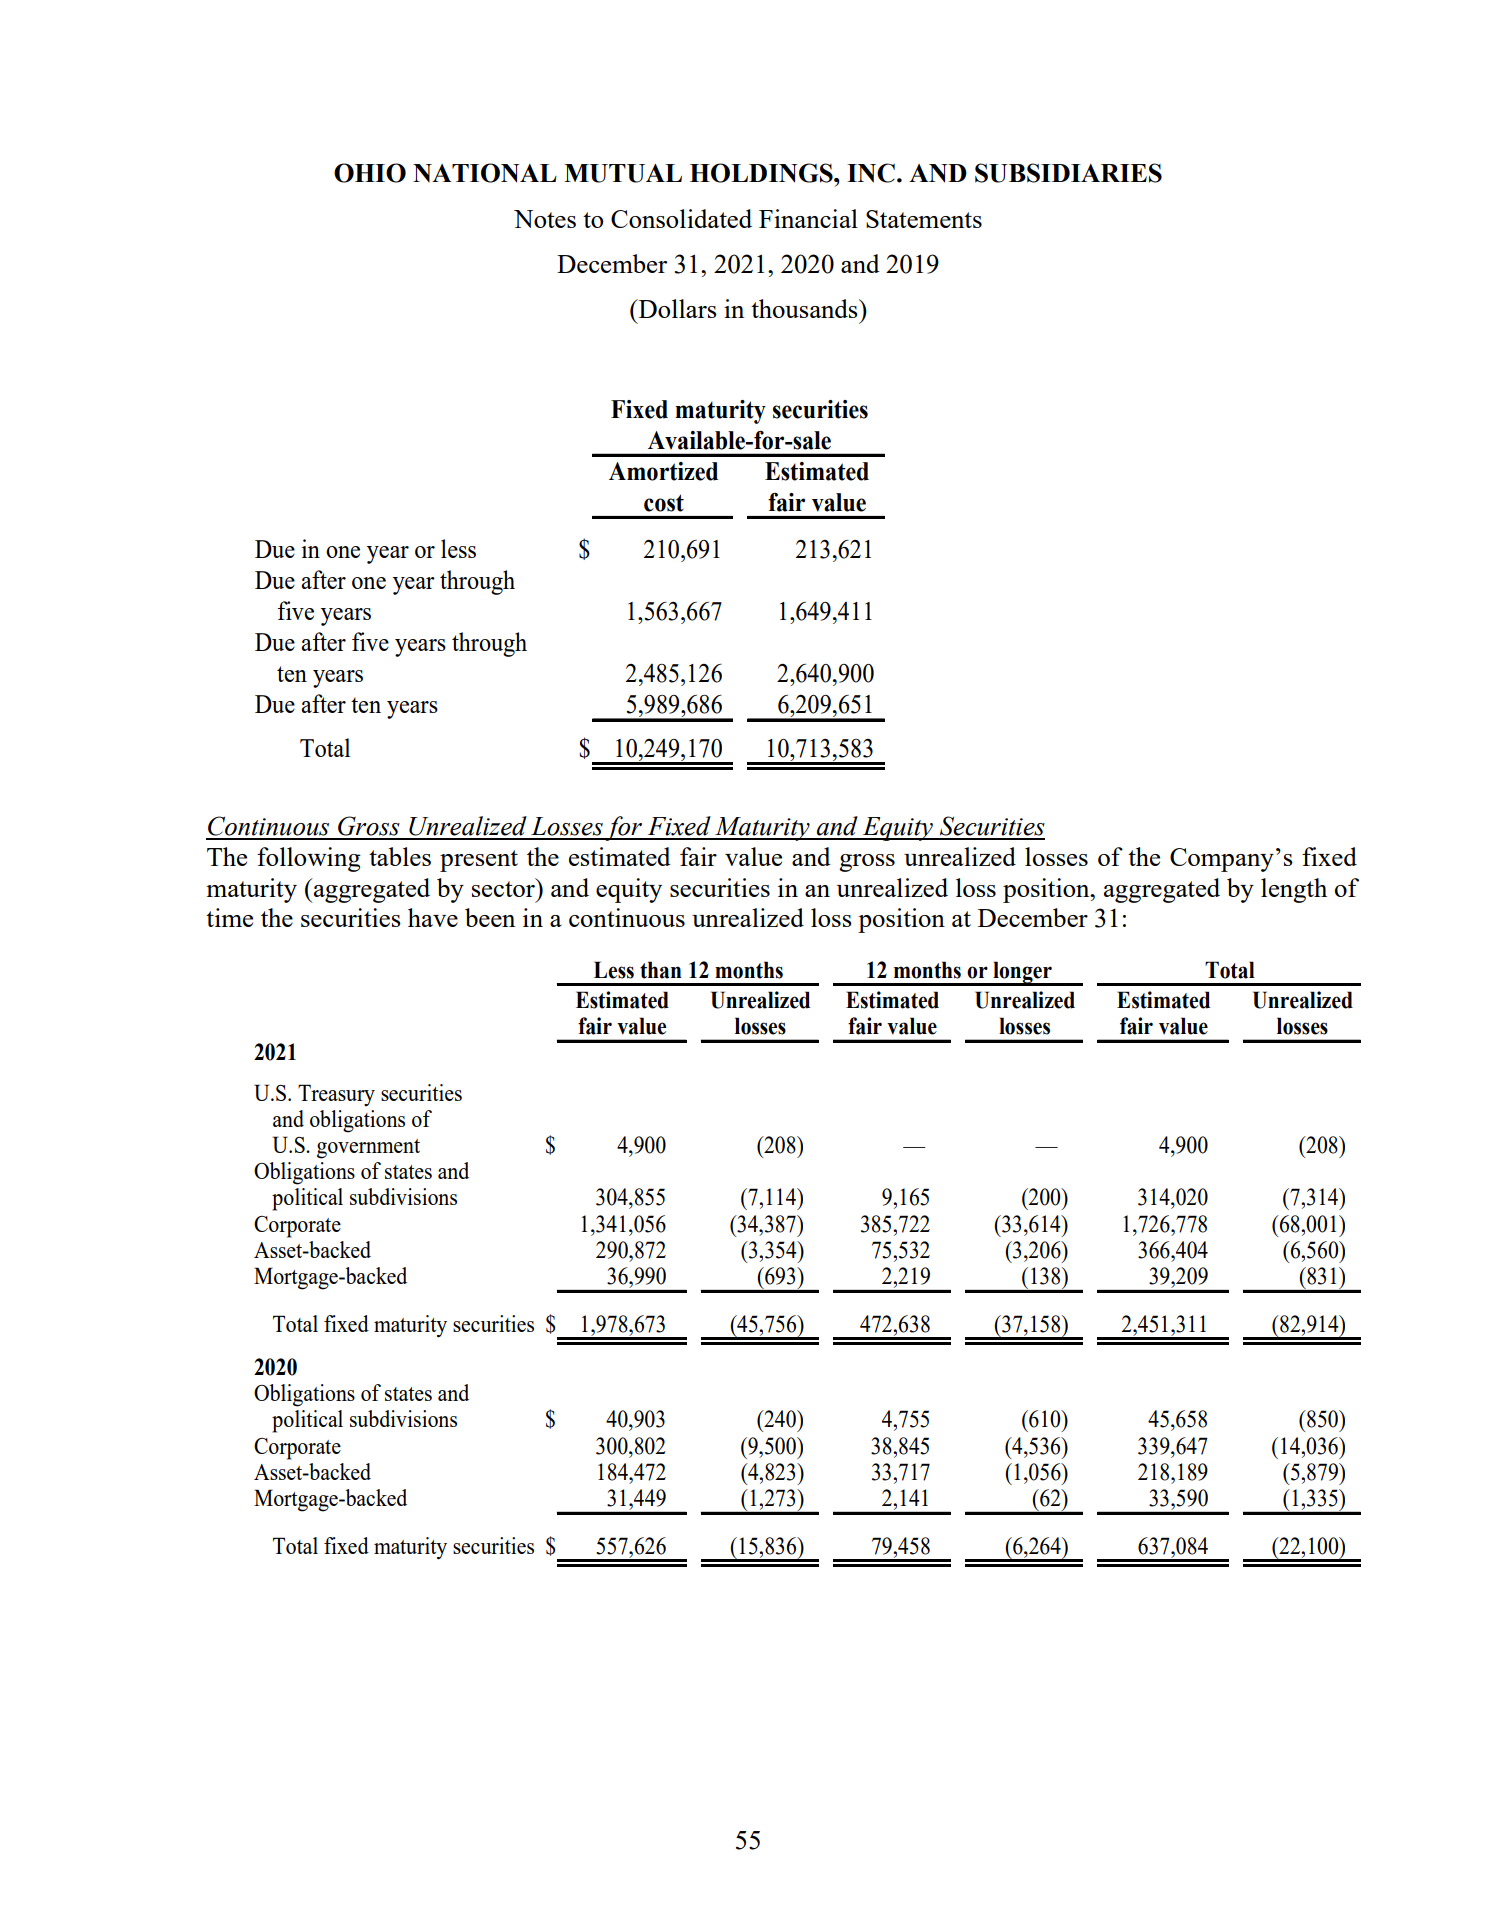  I want to click on Financial, so click(808, 218).
